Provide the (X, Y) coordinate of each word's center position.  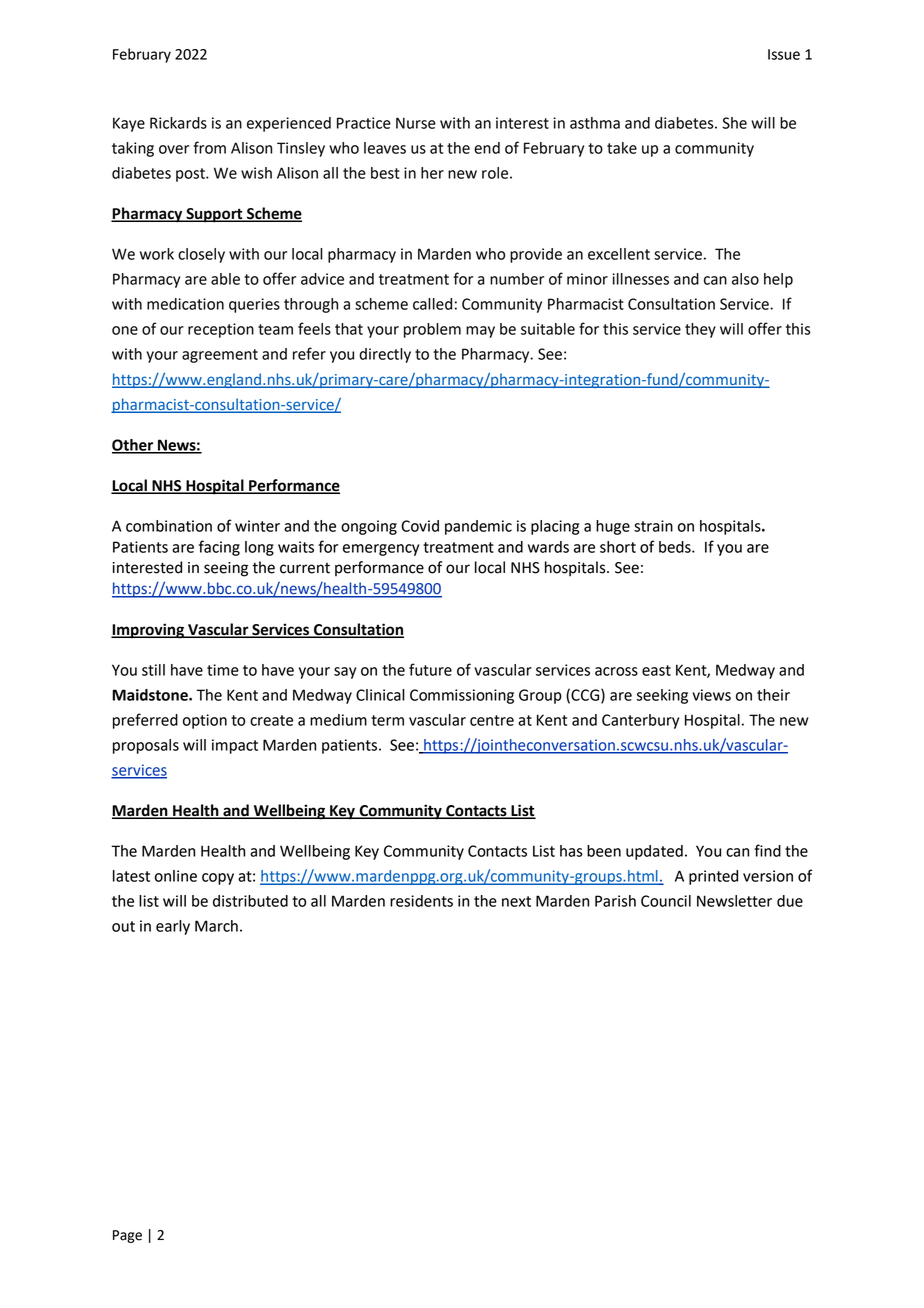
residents (421, 901)
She (734, 123)
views (711, 695)
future (430, 669)
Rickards (178, 123)
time (223, 670)
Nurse (416, 123)
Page (127, 1236)
